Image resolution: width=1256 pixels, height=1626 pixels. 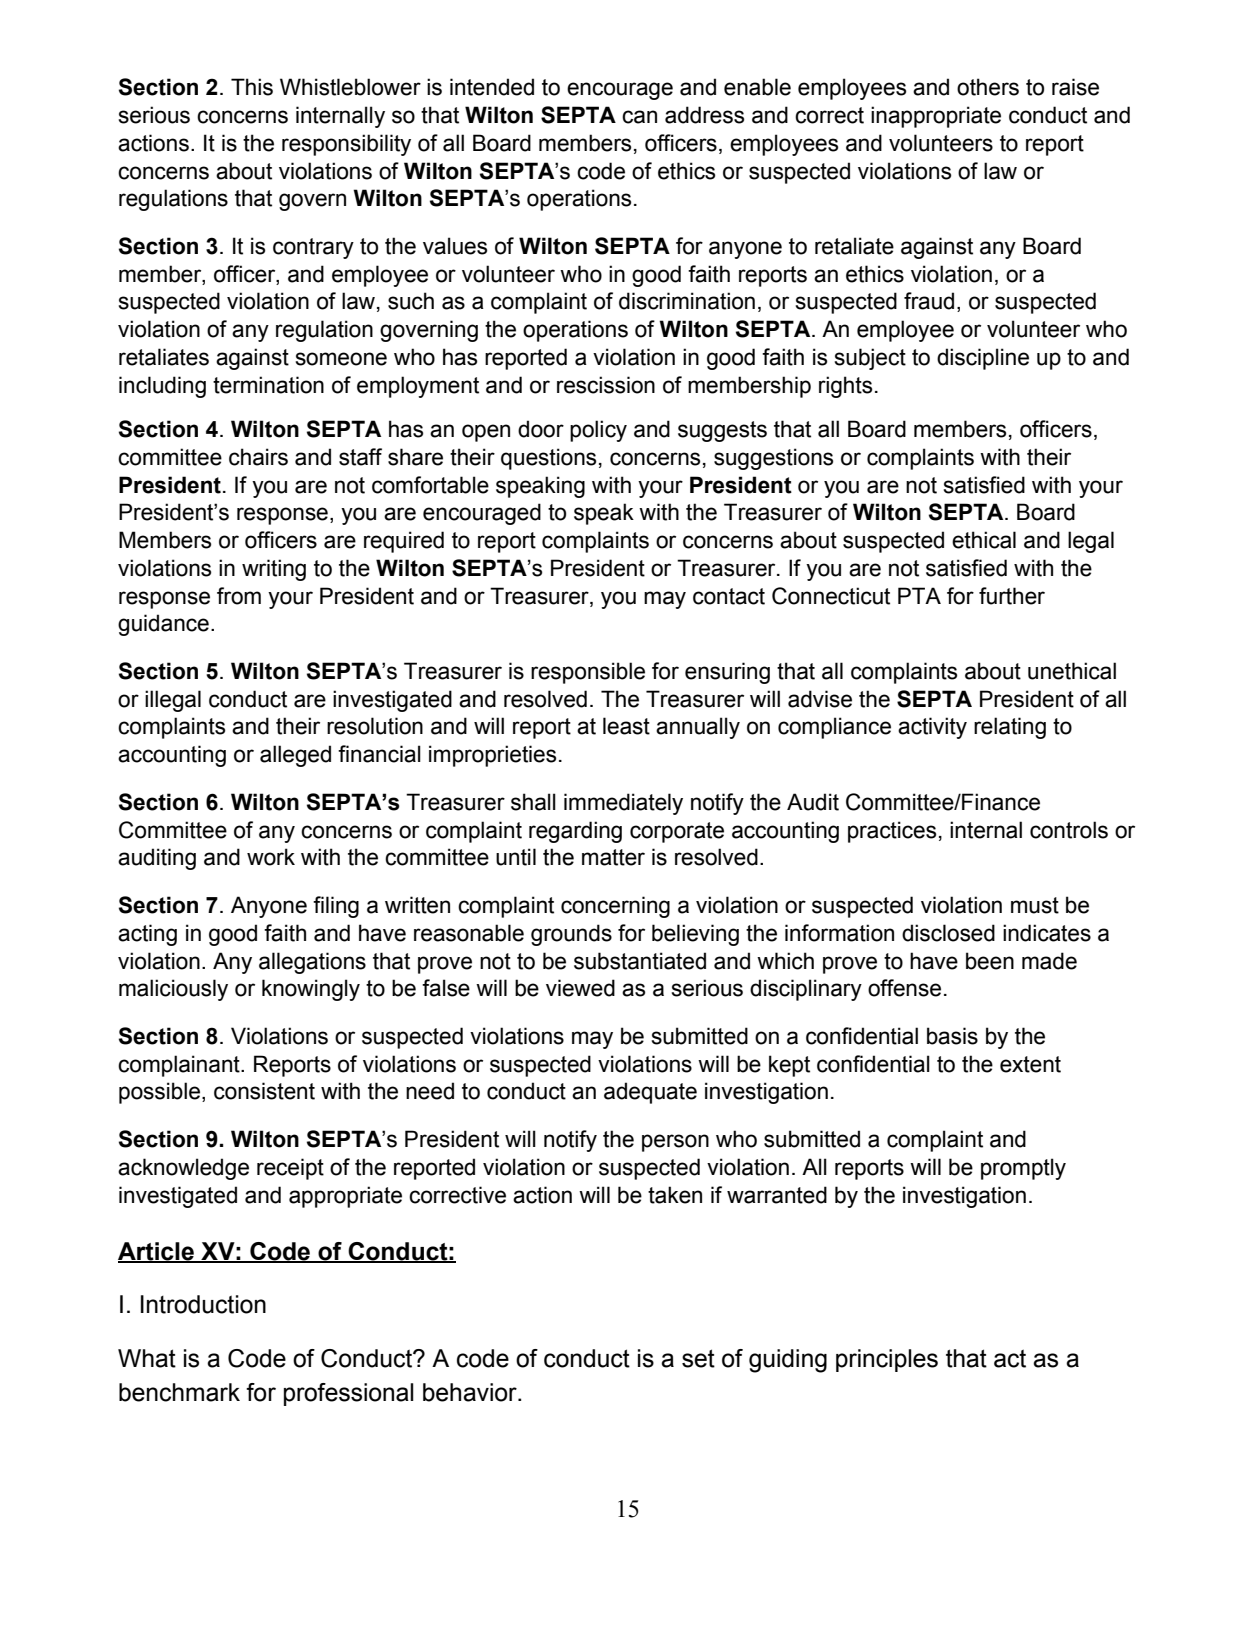 What do you see at coordinates (295, 756) in the image?
I see `alleged` at bounding box center [295, 756].
